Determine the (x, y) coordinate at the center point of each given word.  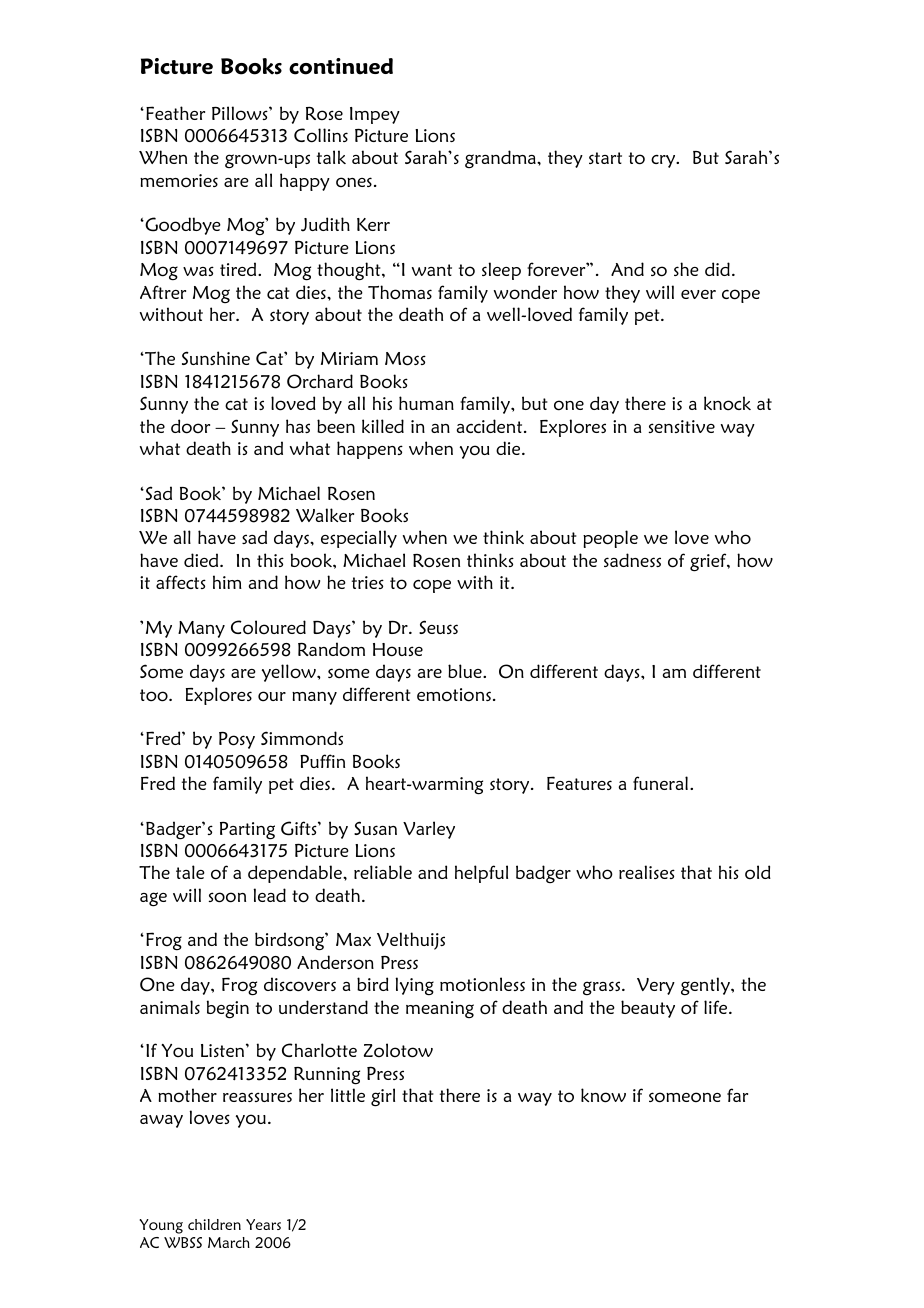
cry (664, 161)
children (214, 1224)
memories (179, 181)
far (737, 1095)
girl (383, 1097)
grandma (501, 159)
